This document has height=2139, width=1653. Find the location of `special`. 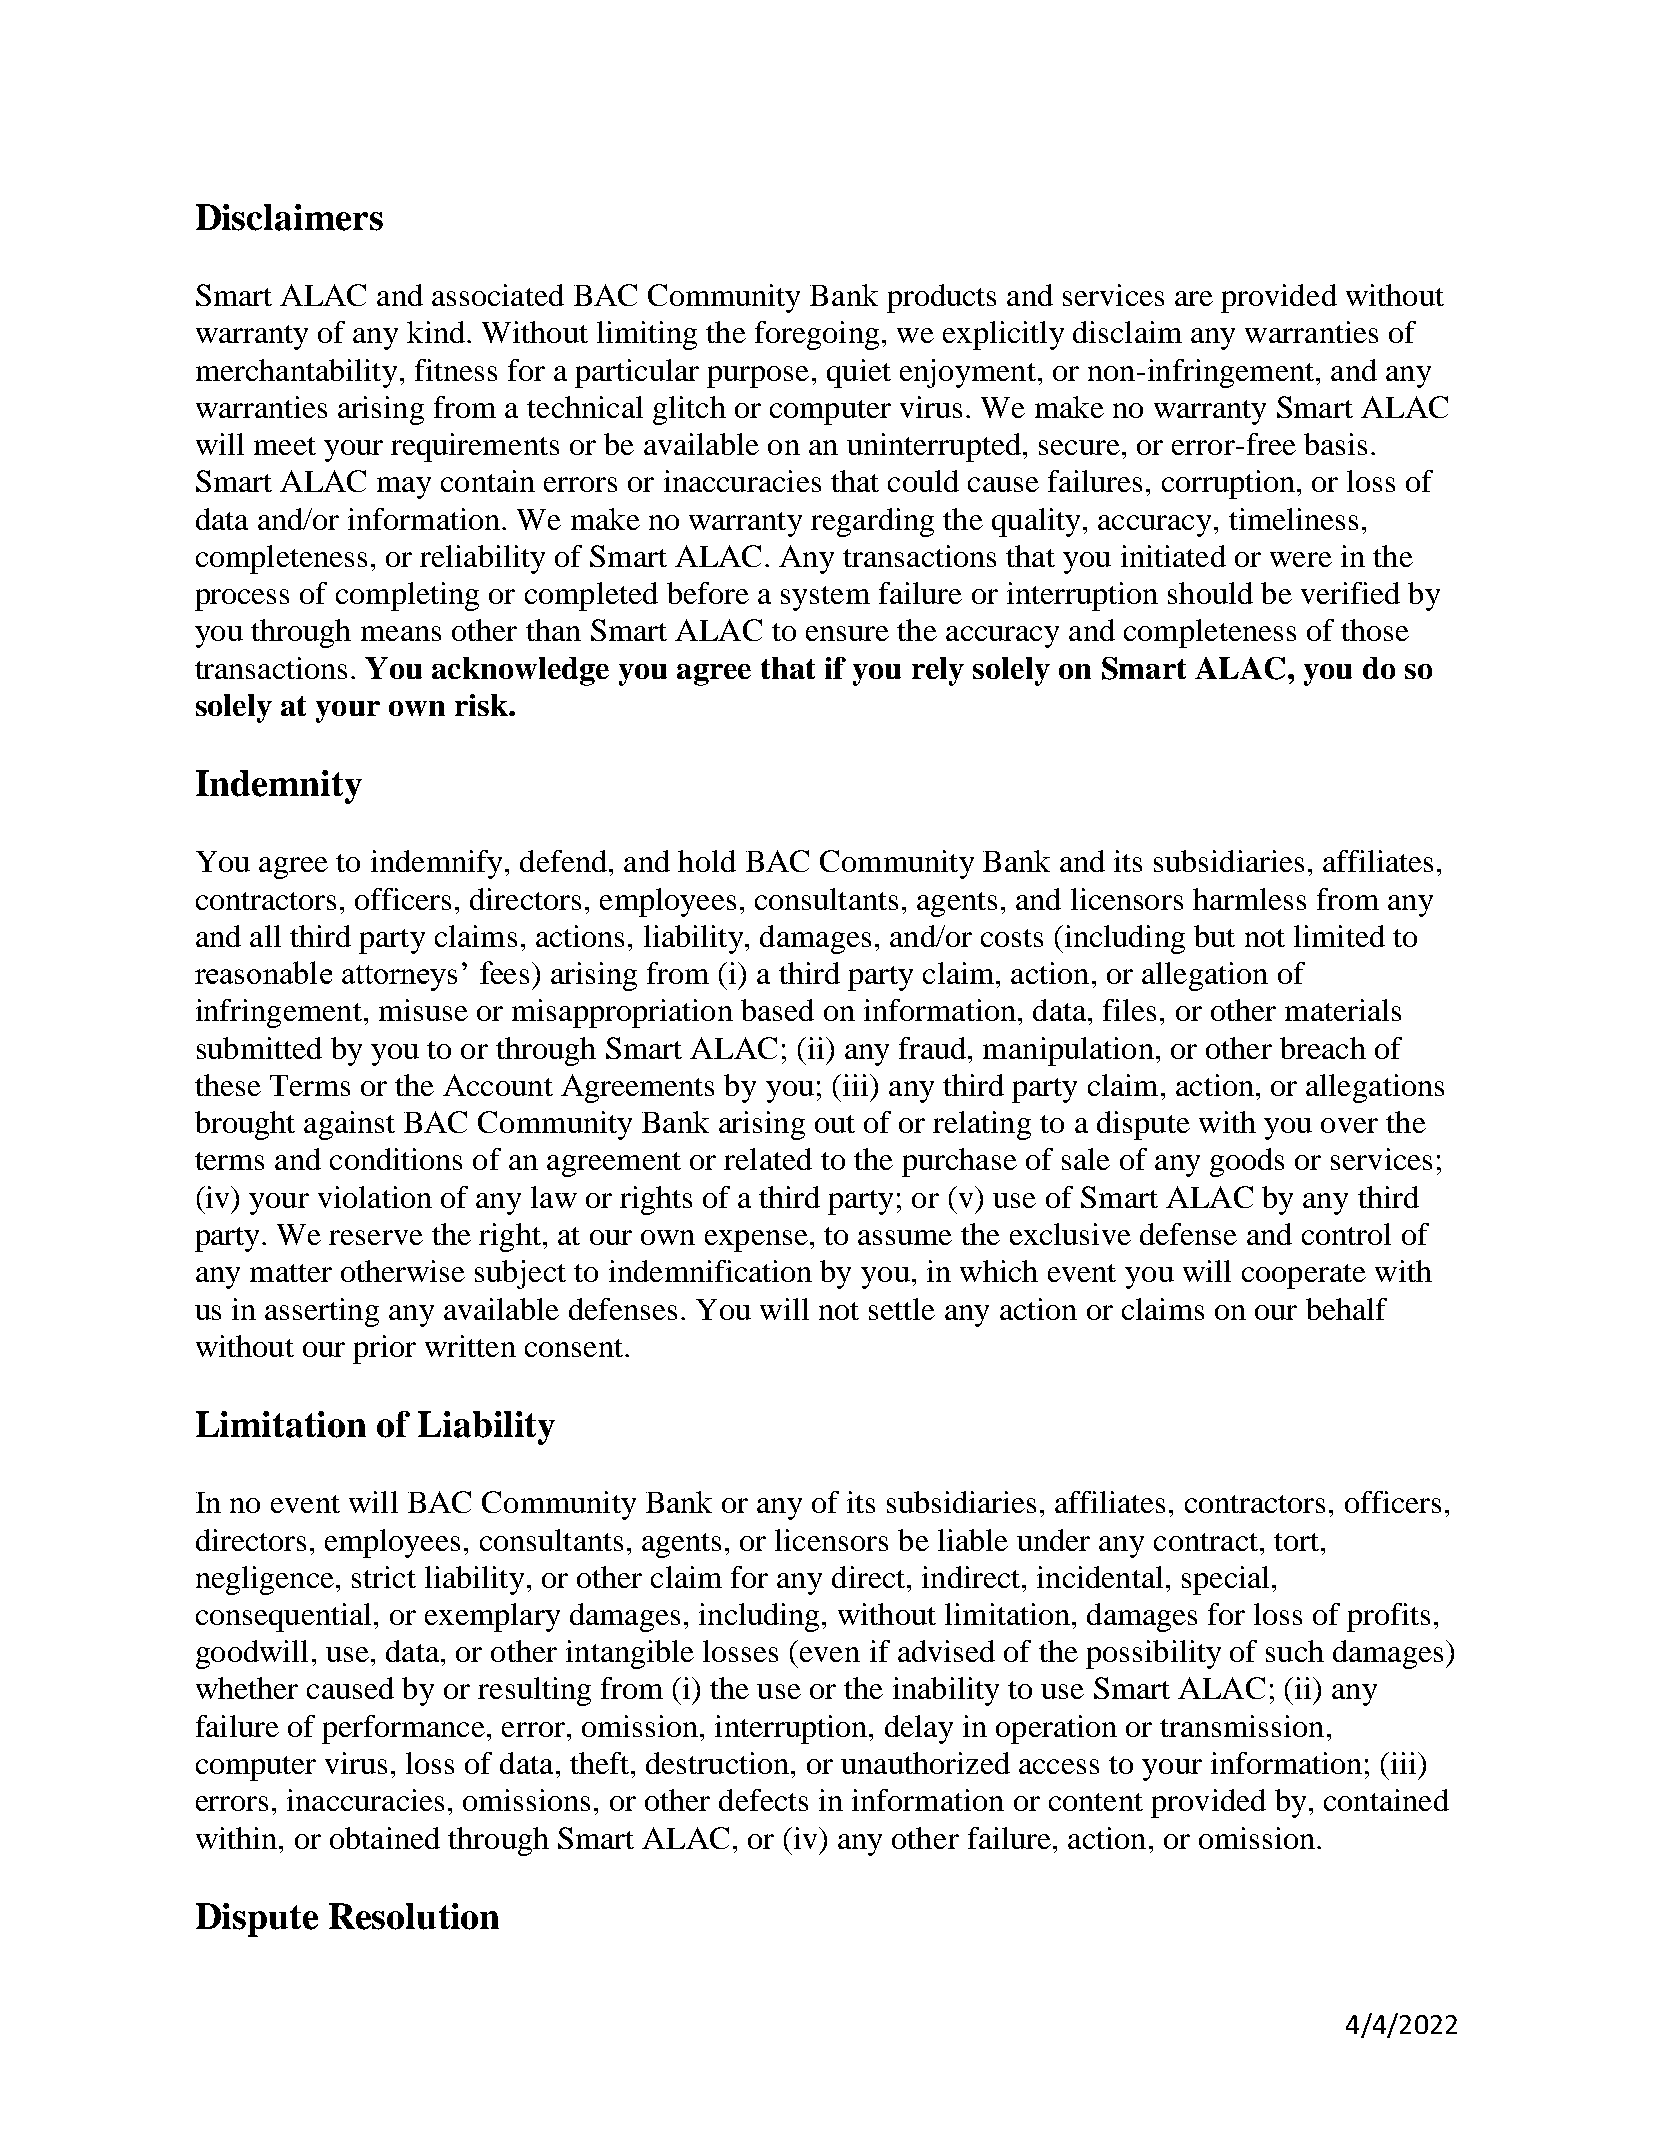

special is located at coordinates (1225, 1580).
